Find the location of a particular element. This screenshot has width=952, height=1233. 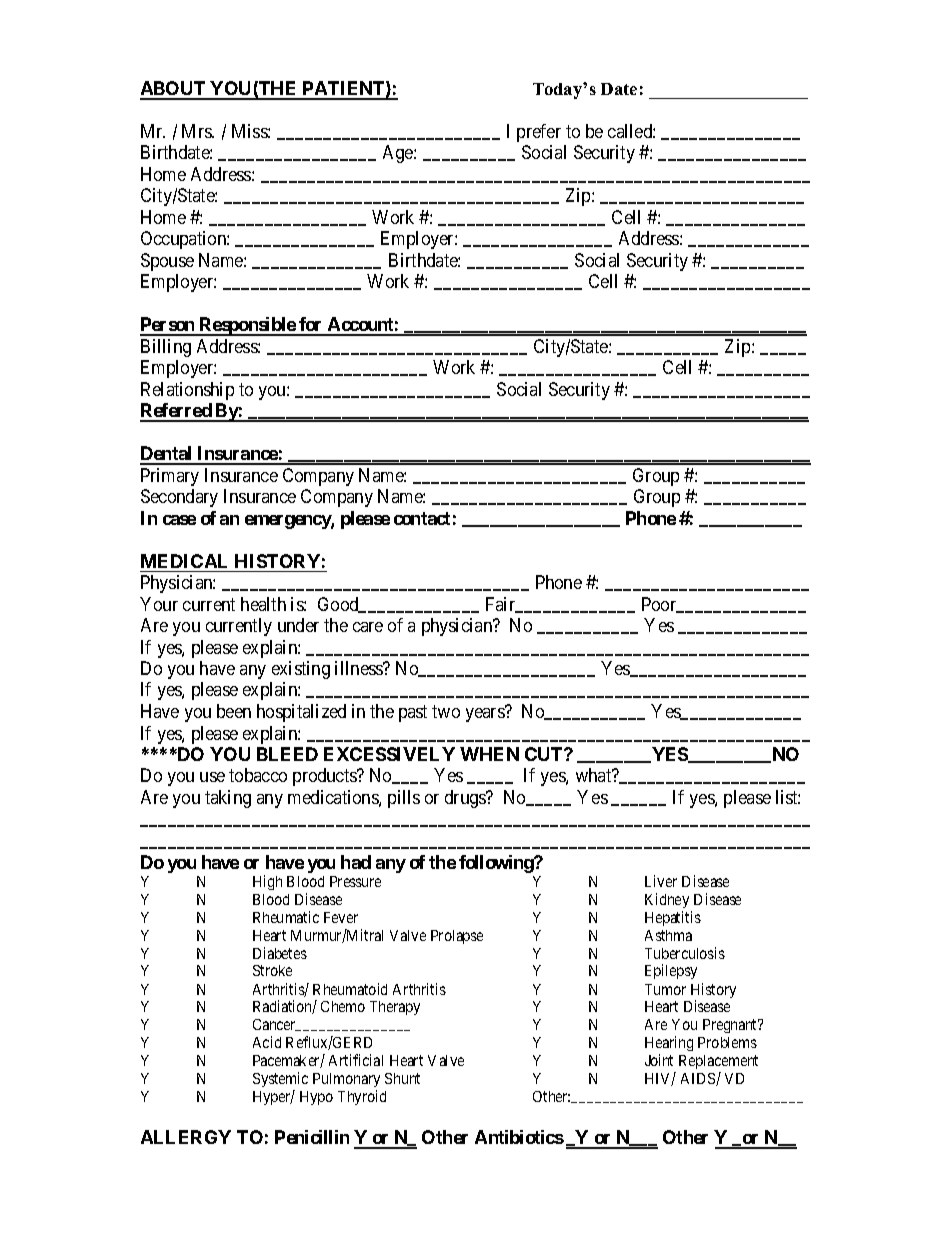

prefer is located at coordinates (539, 133).
